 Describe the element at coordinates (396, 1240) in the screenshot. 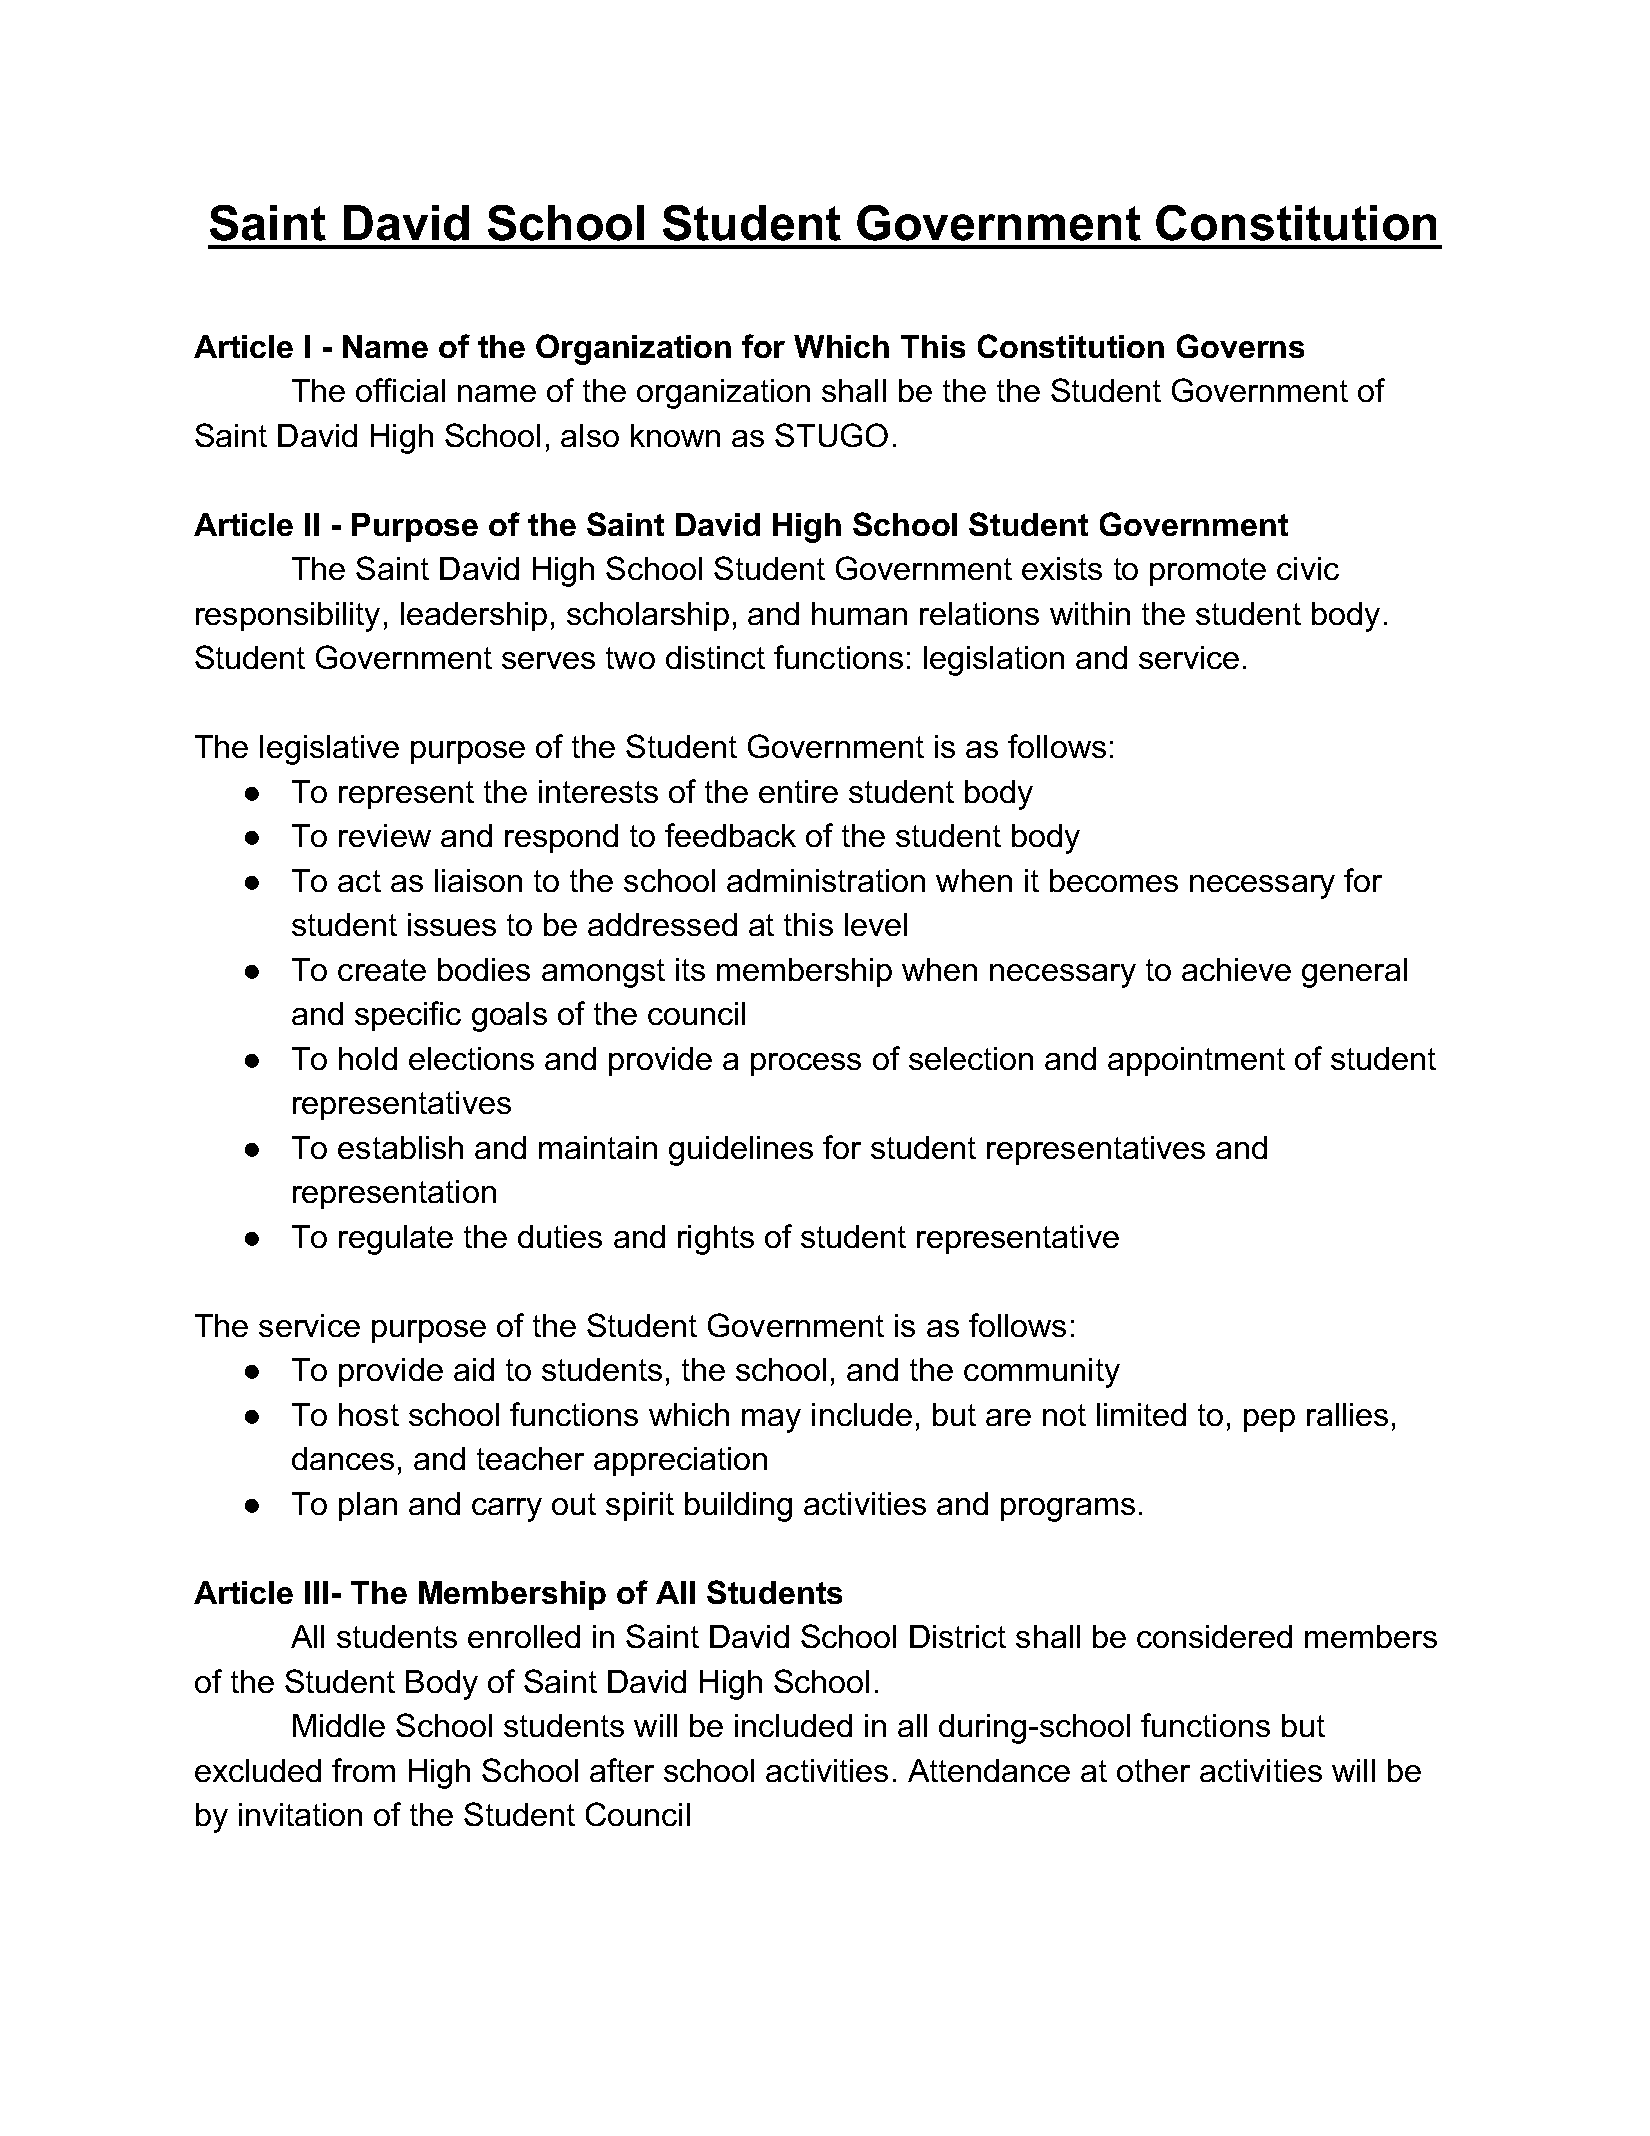

I see `regulate` at that location.
